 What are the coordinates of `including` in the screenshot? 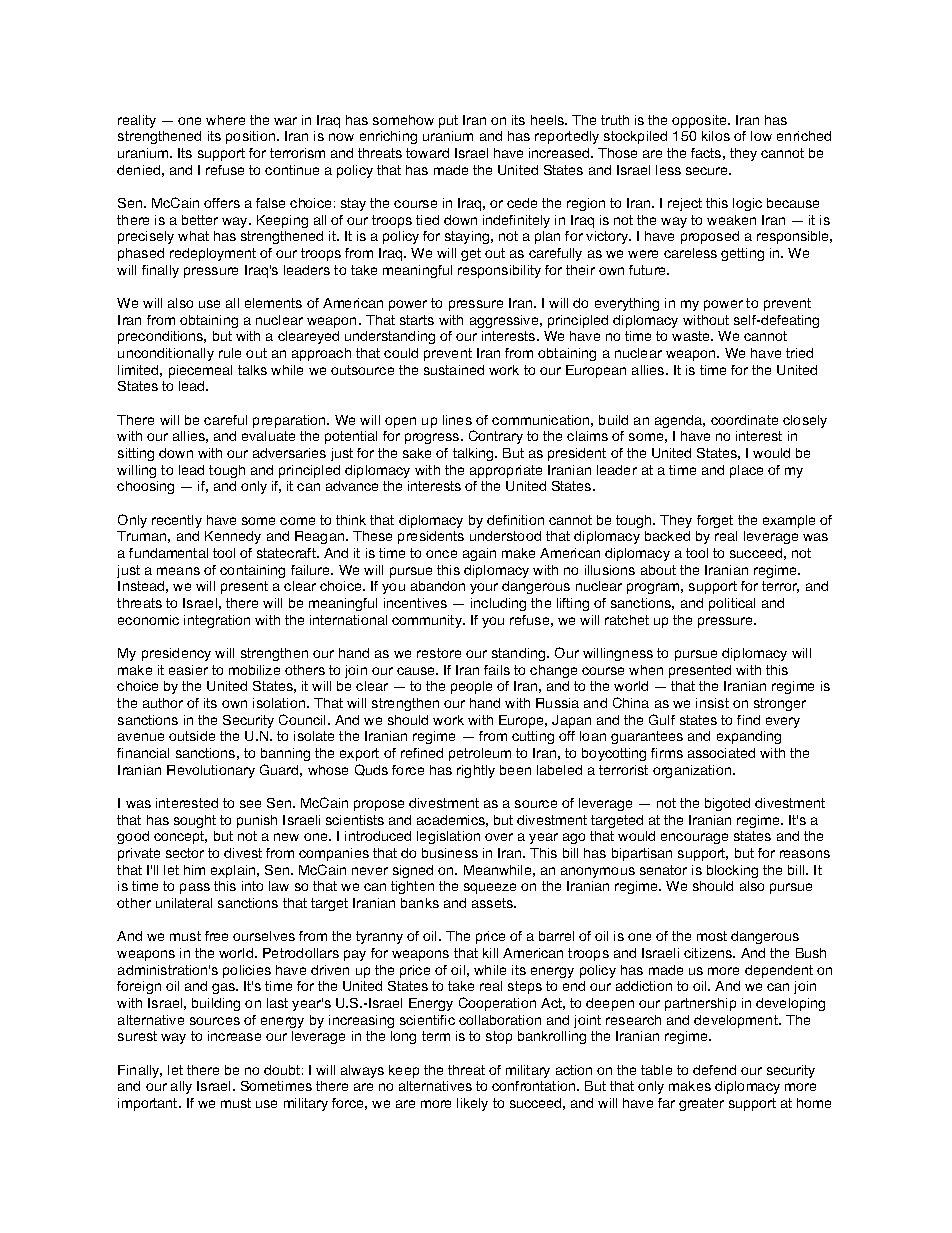 It's located at (498, 604).
